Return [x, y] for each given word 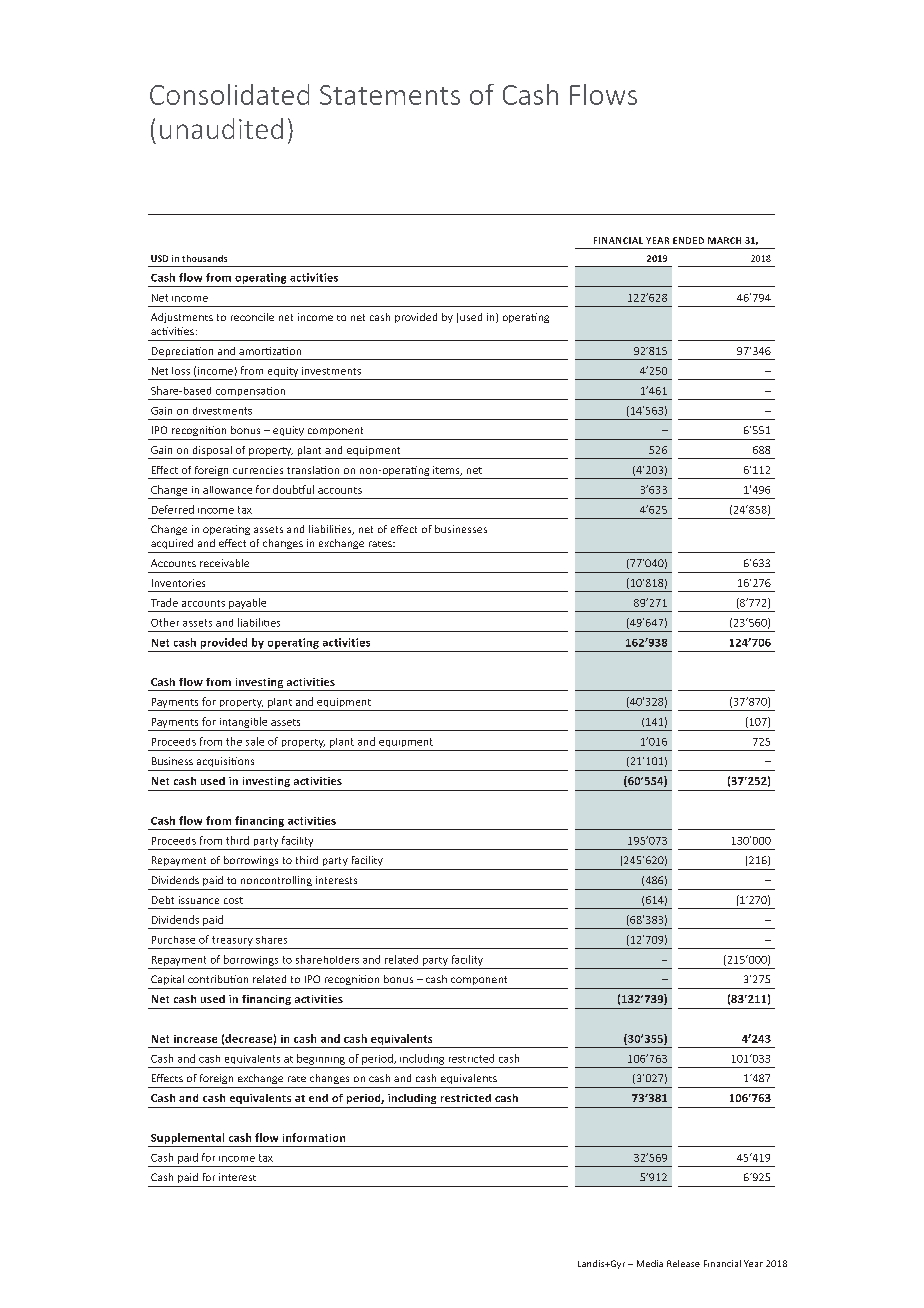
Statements [390, 95]
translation [313, 470]
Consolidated [229, 94]
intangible [243, 722]
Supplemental [187, 1138]
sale [255, 741]
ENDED [688, 240]
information [314, 1137]
